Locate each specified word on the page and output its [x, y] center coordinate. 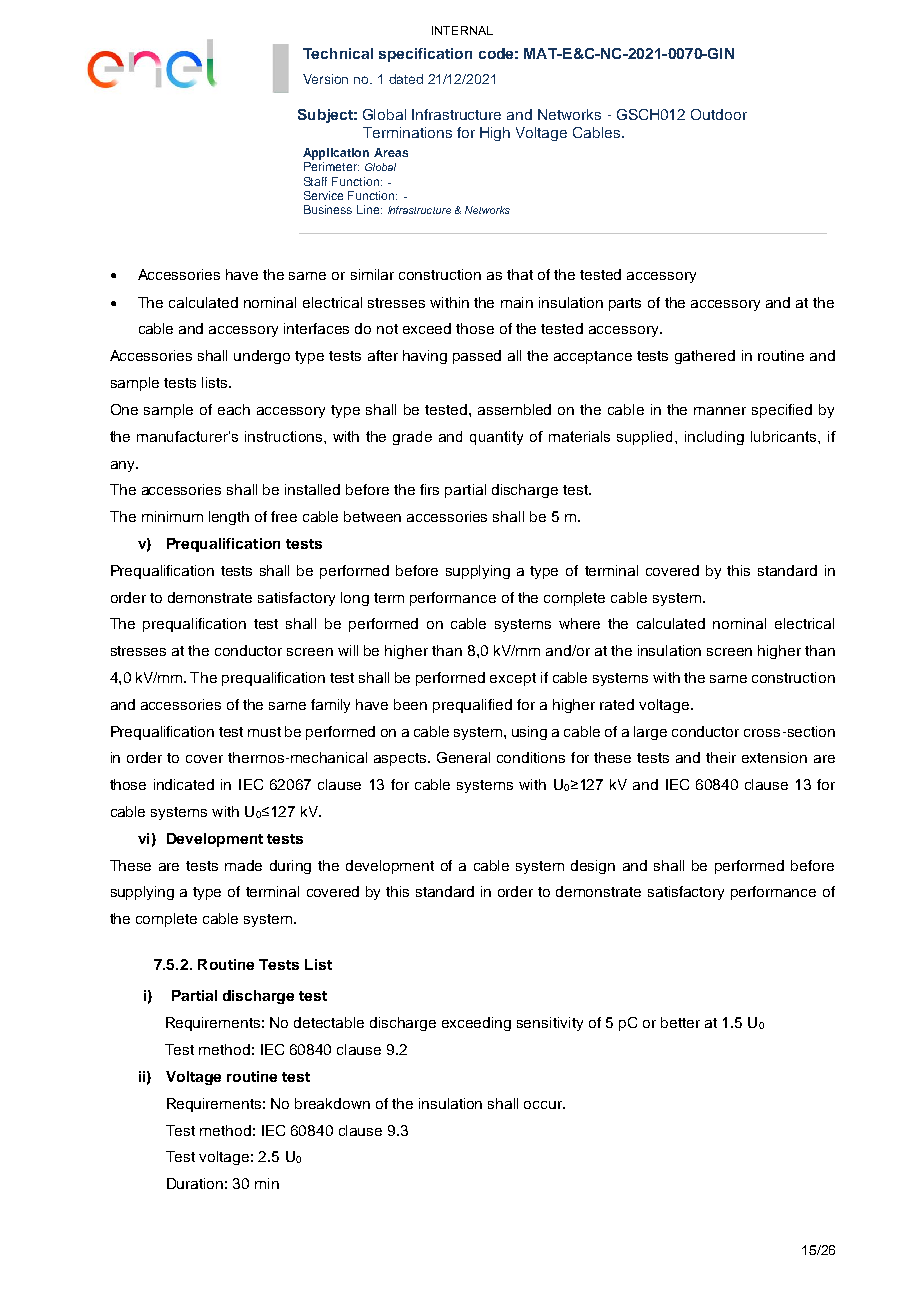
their [721, 757]
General [463, 757]
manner [720, 411]
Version [325, 79]
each [234, 409]
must [264, 732]
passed [477, 357]
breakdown [332, 1103]
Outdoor [719, 114]
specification [425, 55]
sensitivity [550, 1024]
